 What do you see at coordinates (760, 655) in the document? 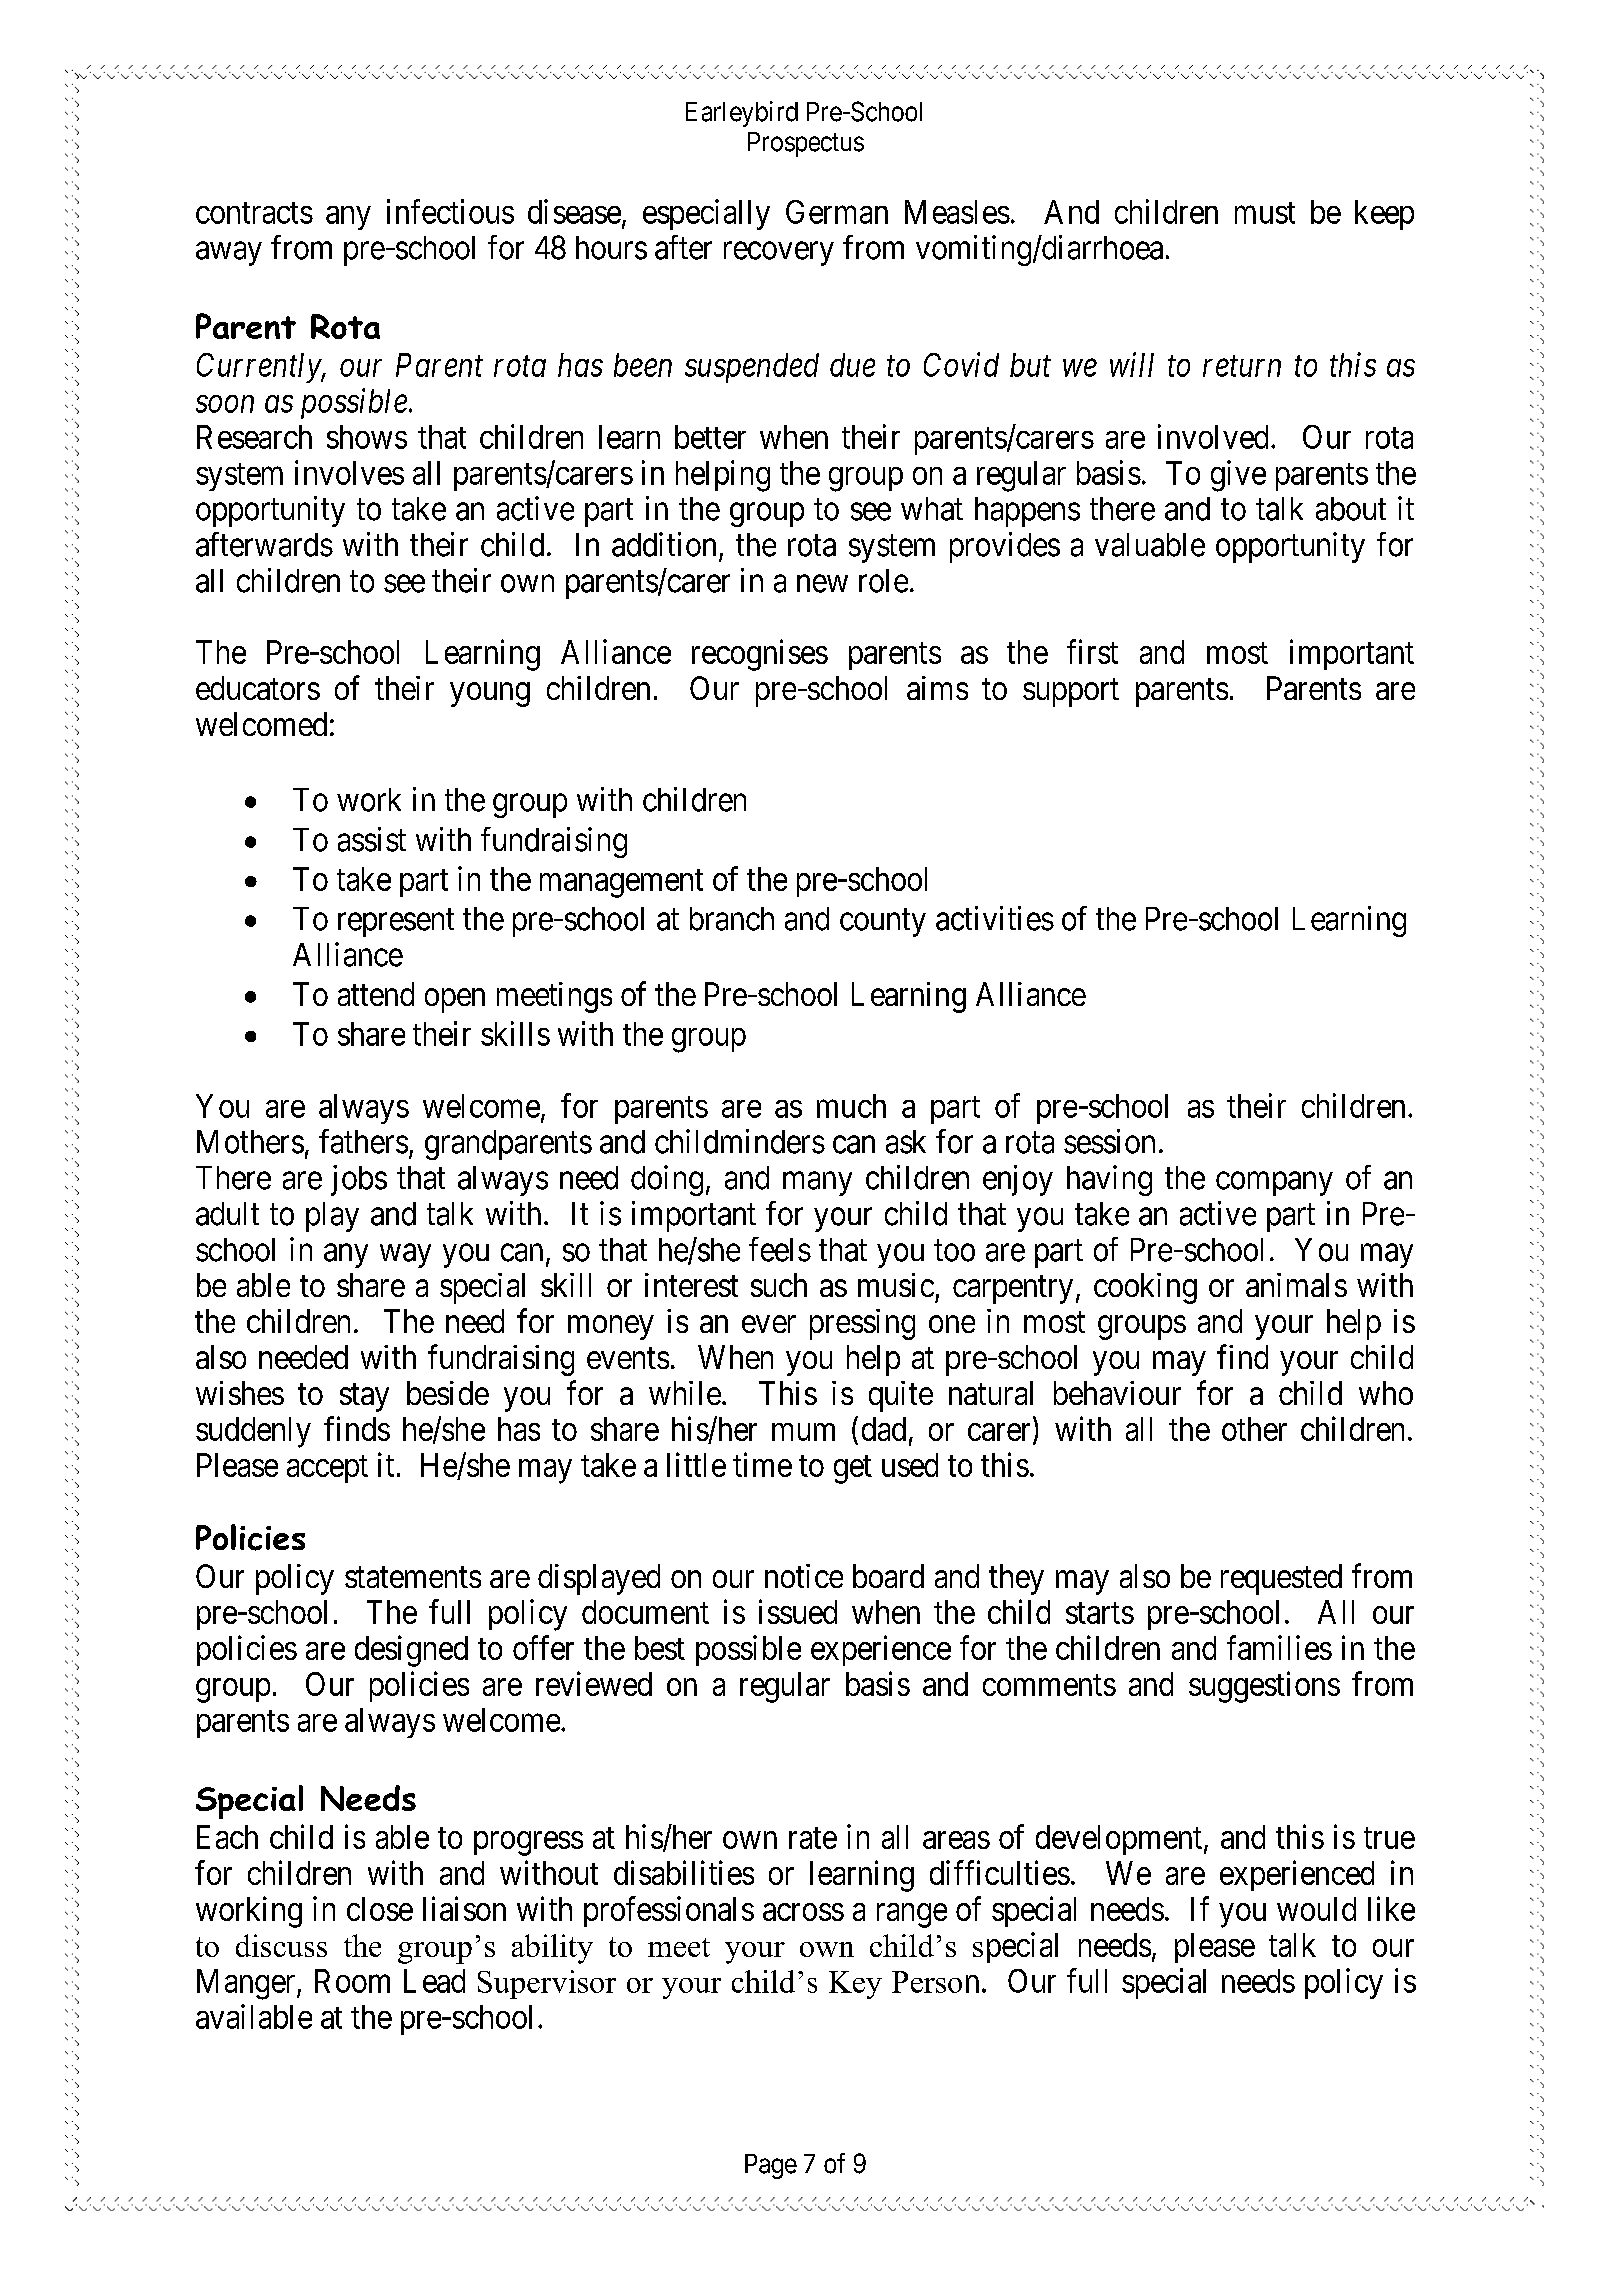
I see `recognises` at bounding box center [760, 655].
